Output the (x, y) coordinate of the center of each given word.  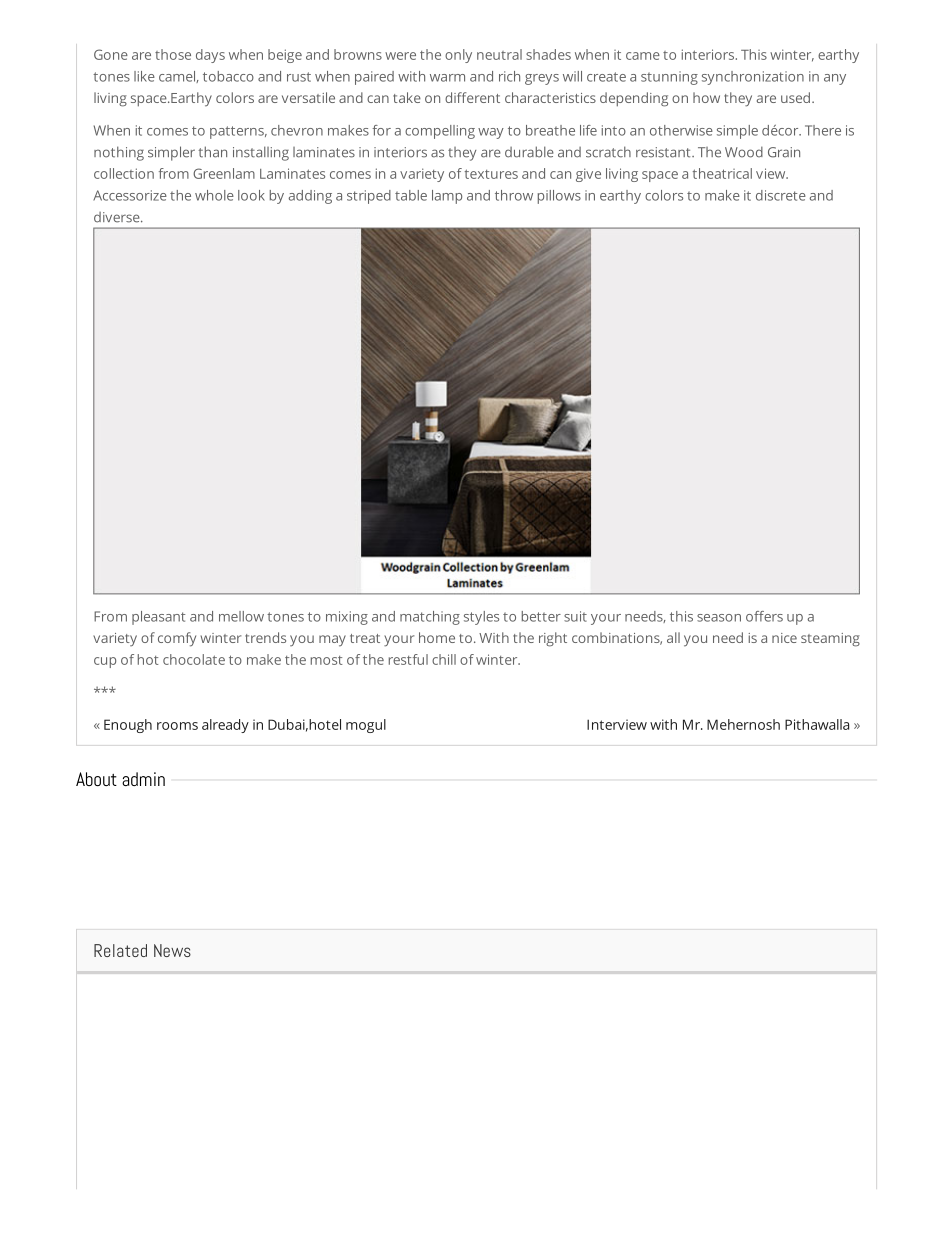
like (144, 76)
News (172, 950)
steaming (830, 640)
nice (784, 638)
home (437, 637)
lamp (447, 197)
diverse (118, 217)
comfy (177, 639)
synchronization (753, 78)
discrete (781, 195)
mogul (366, 726)
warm (447, 78)
